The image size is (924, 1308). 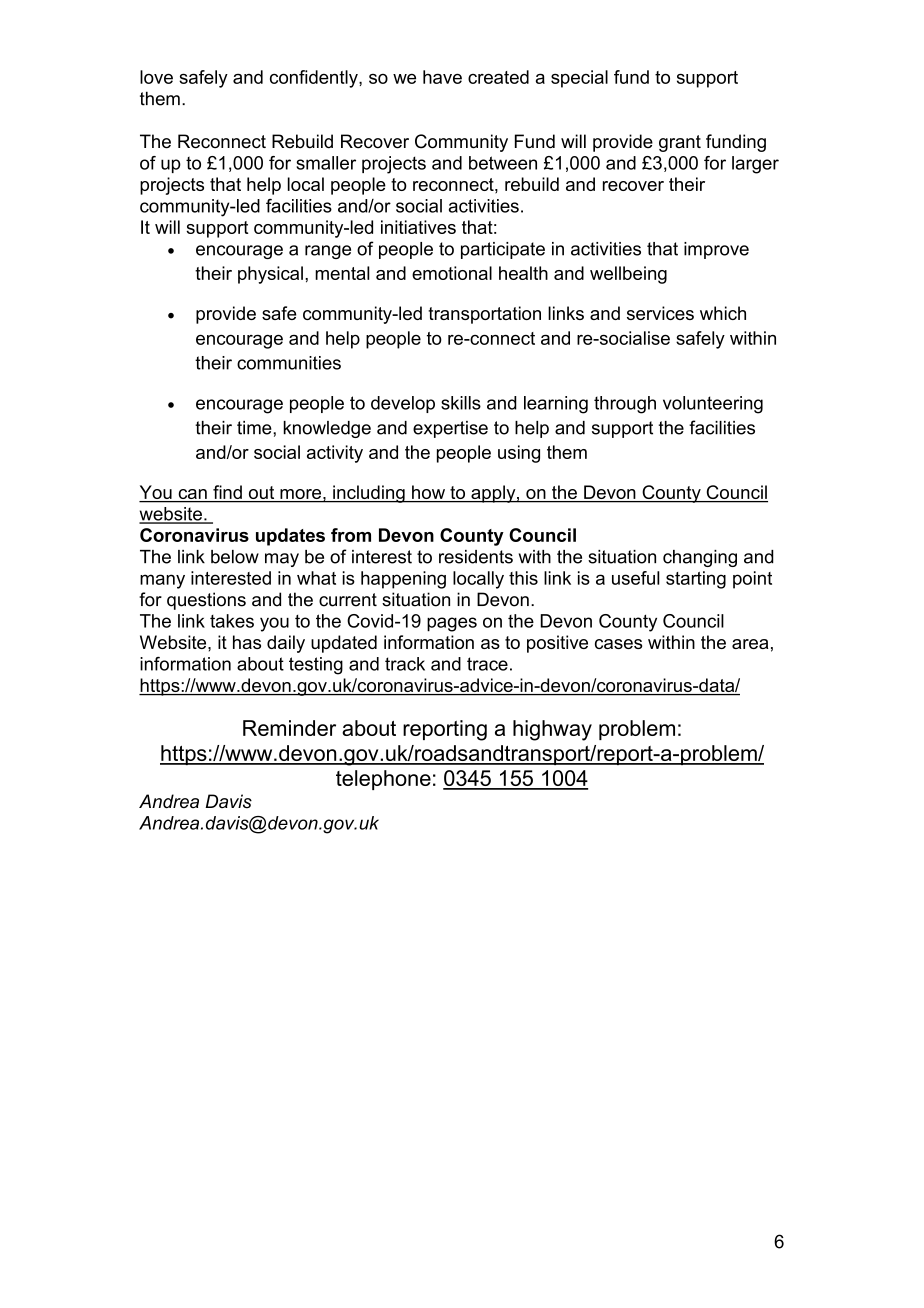 What do you see at coordinates (442, 77) in the page?
I see `have` at bounding box center [442, 77].
